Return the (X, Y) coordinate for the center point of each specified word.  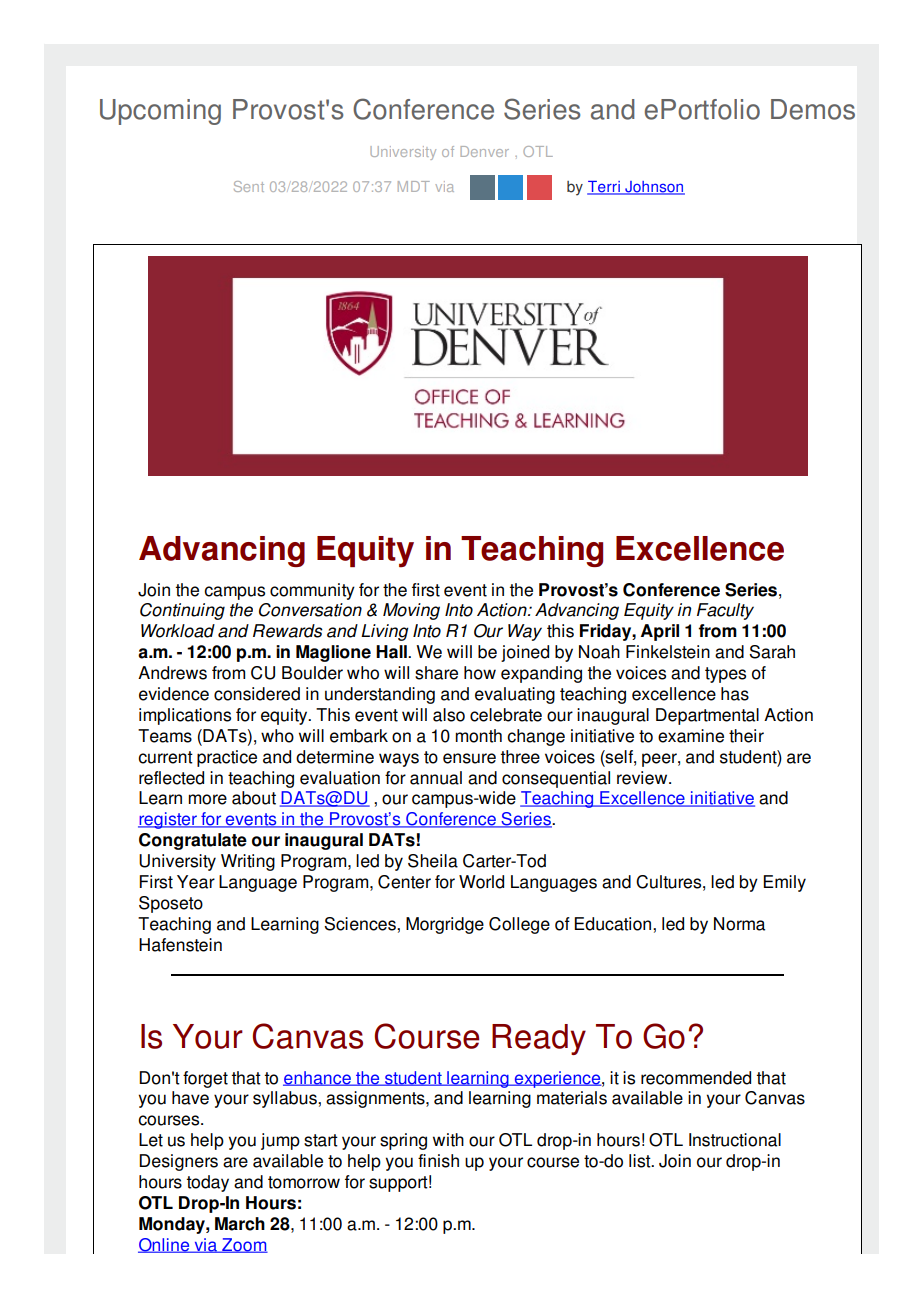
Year (196, 882)
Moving (411, 611)
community (312, 591)
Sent (249, 186)
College (519, 925)
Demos (813, 109)
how (480, 673)
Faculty (725, 611)
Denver (484, 151)
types (725, 675)
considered (257, 694)
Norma (739, 924)
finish (438, 1161)
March (240, 1224)
